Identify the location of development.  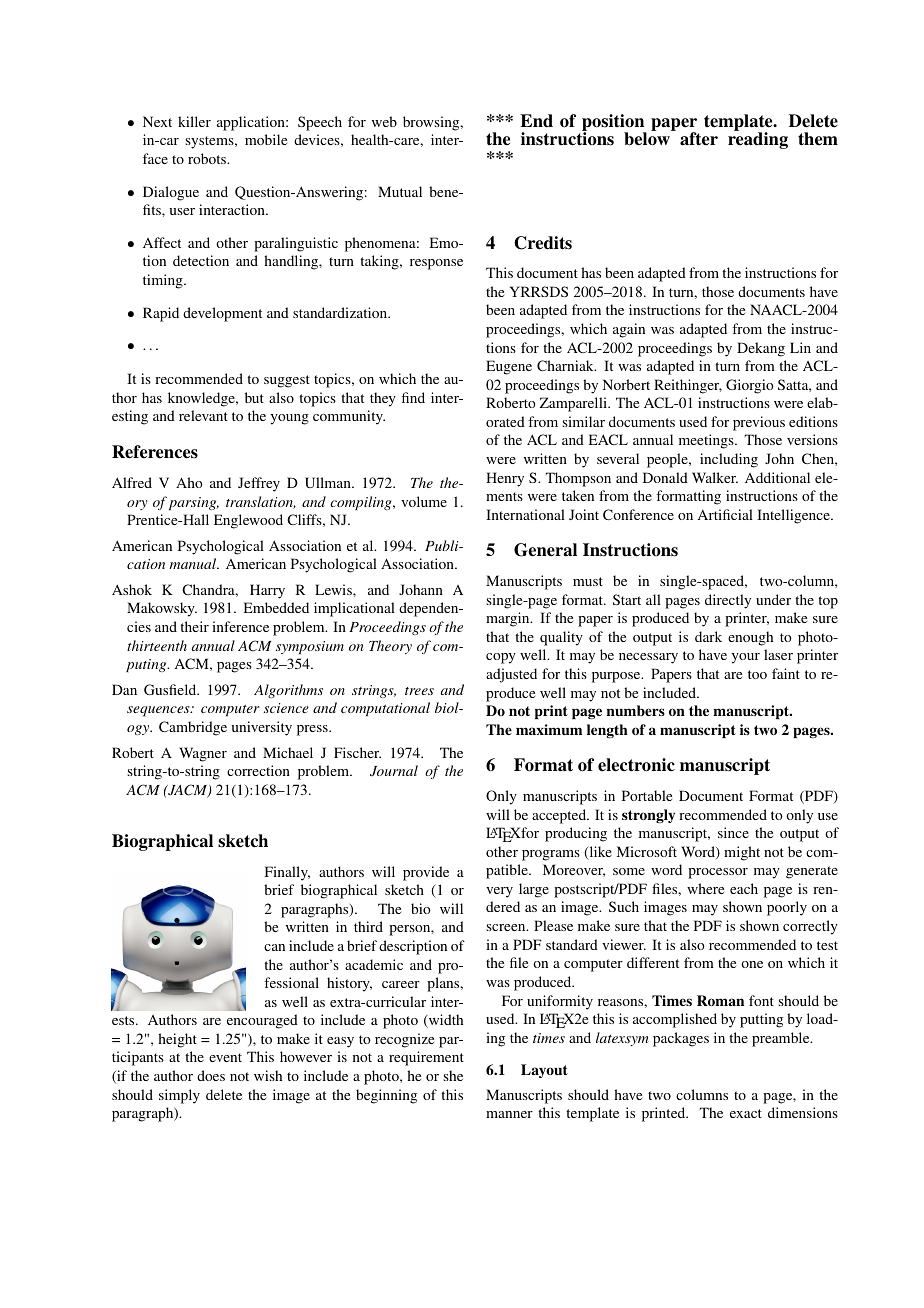
(222, 314).
